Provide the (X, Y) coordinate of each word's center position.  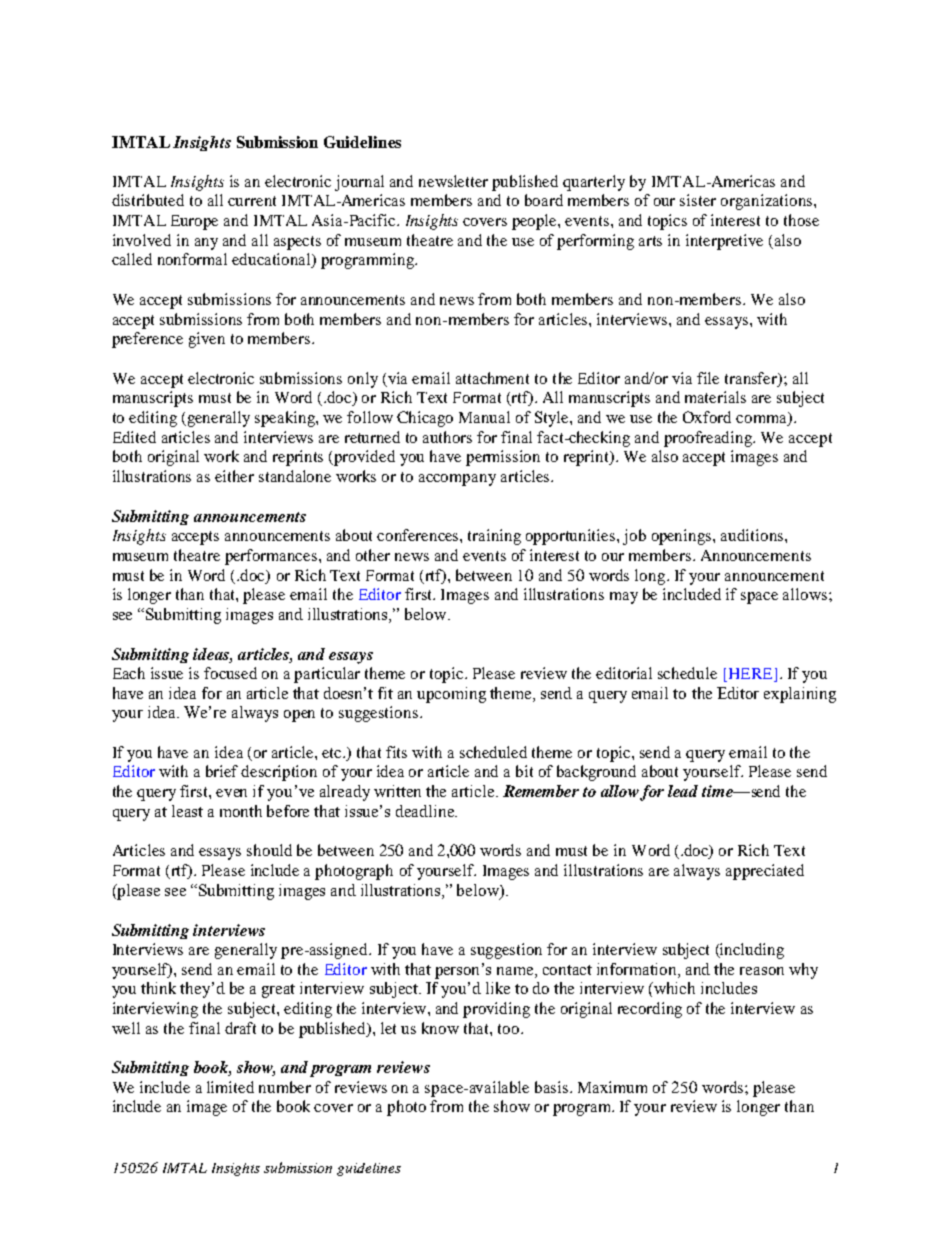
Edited (134, 437)
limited (230, 1087)
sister (698, 200)
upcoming (451, 695)
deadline (426, 811)
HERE (750, 673)
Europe (194, 222)
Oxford (707, 417)
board (544, 200)
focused (230, 673)
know (440, 1028)
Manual (484, 417)
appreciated (765, 872)
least (187, 811)
